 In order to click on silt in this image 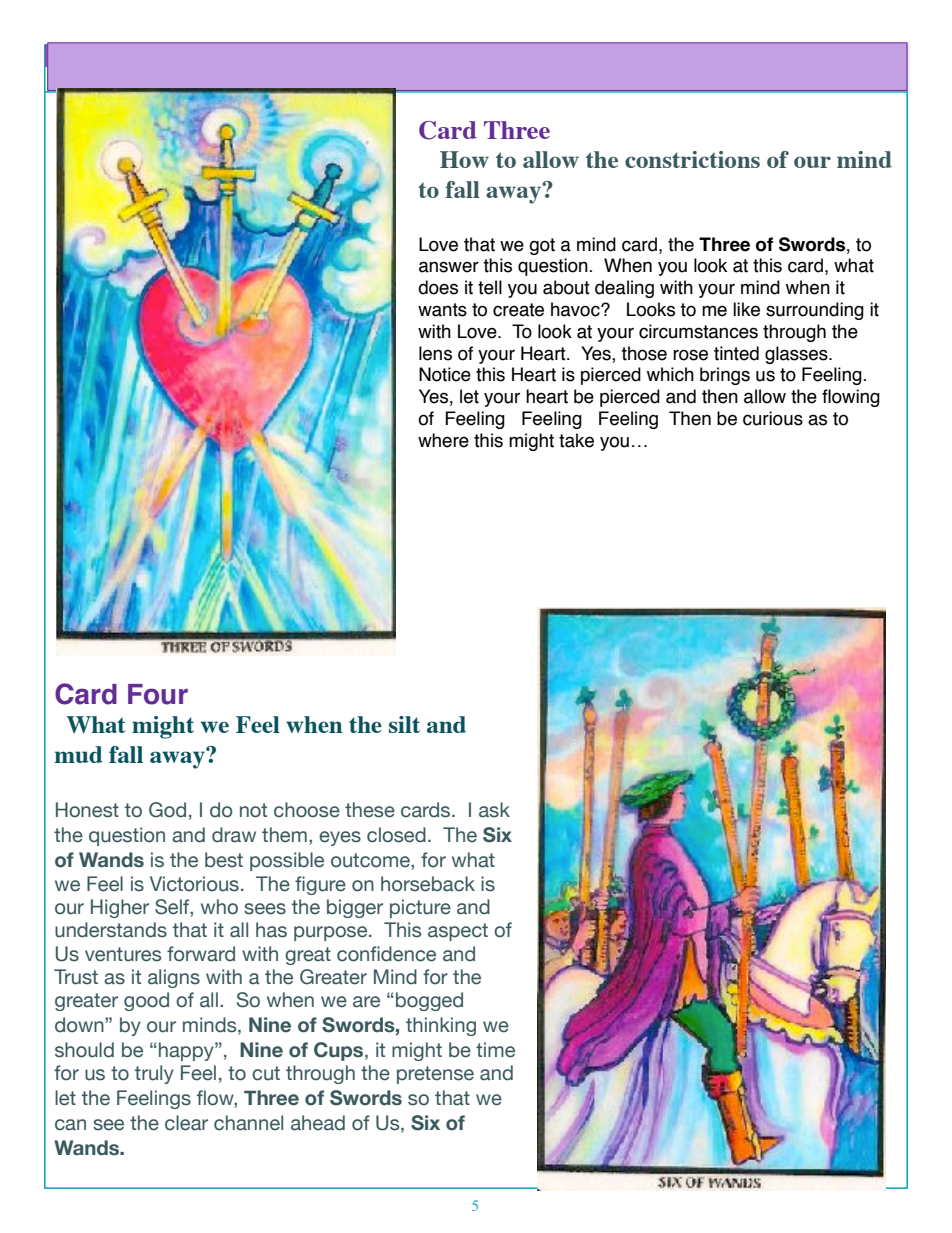, I will do `click(404, 724)`.
